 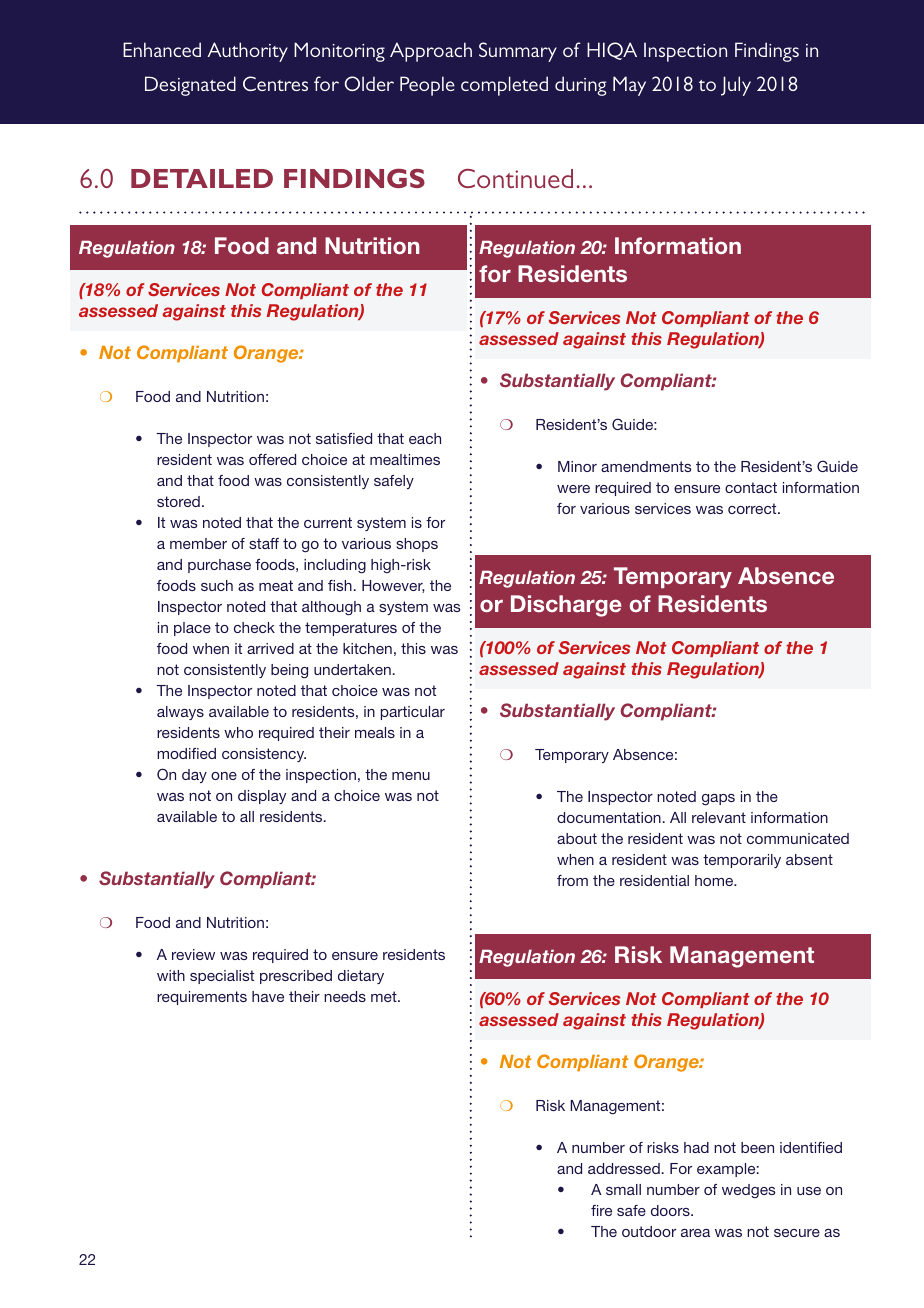 What do you see at coordinates (202, 998) in the screenshot?
I see `requirements` at bounding box center [202, 998].
